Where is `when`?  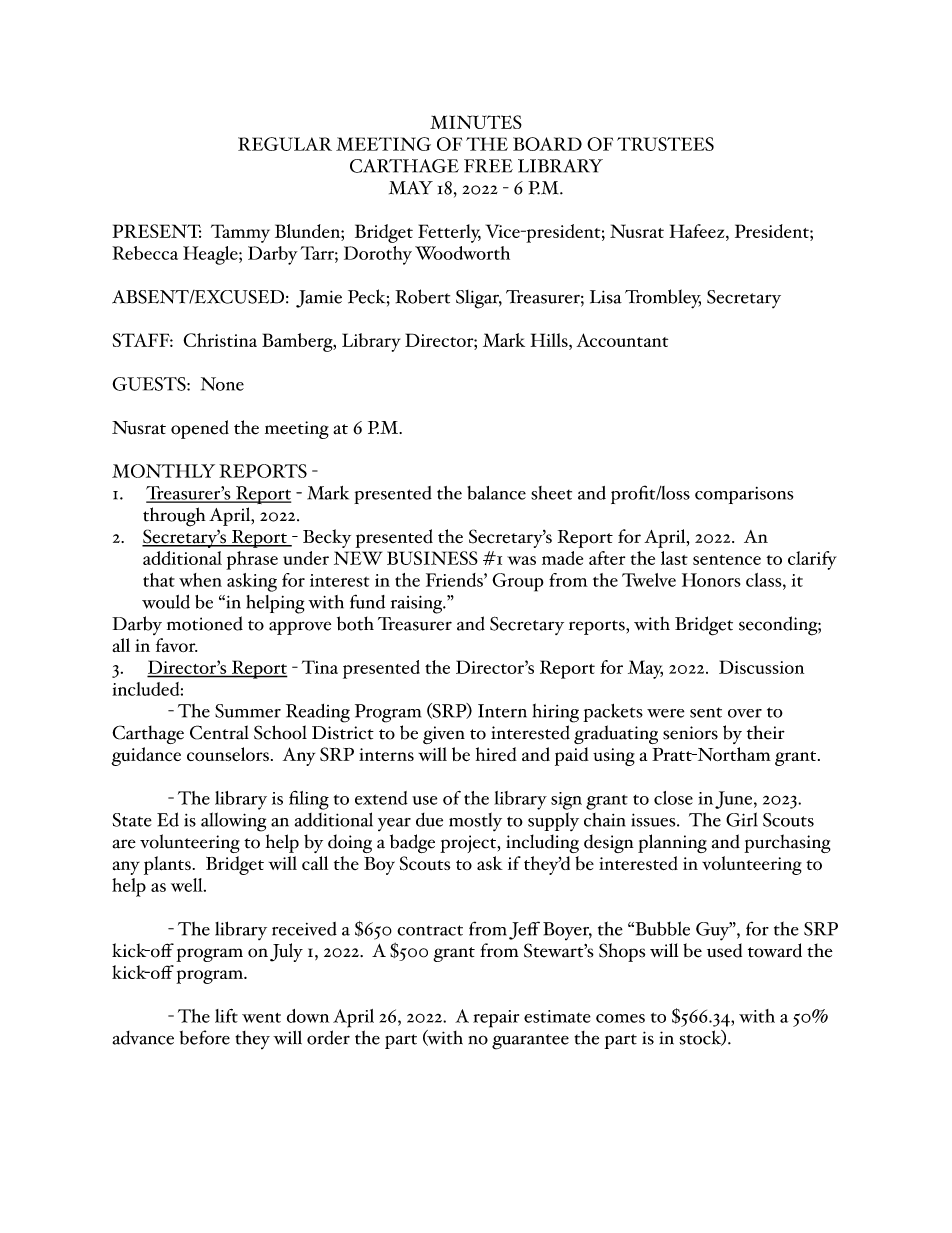 when is located at coordinates (200, 580).
